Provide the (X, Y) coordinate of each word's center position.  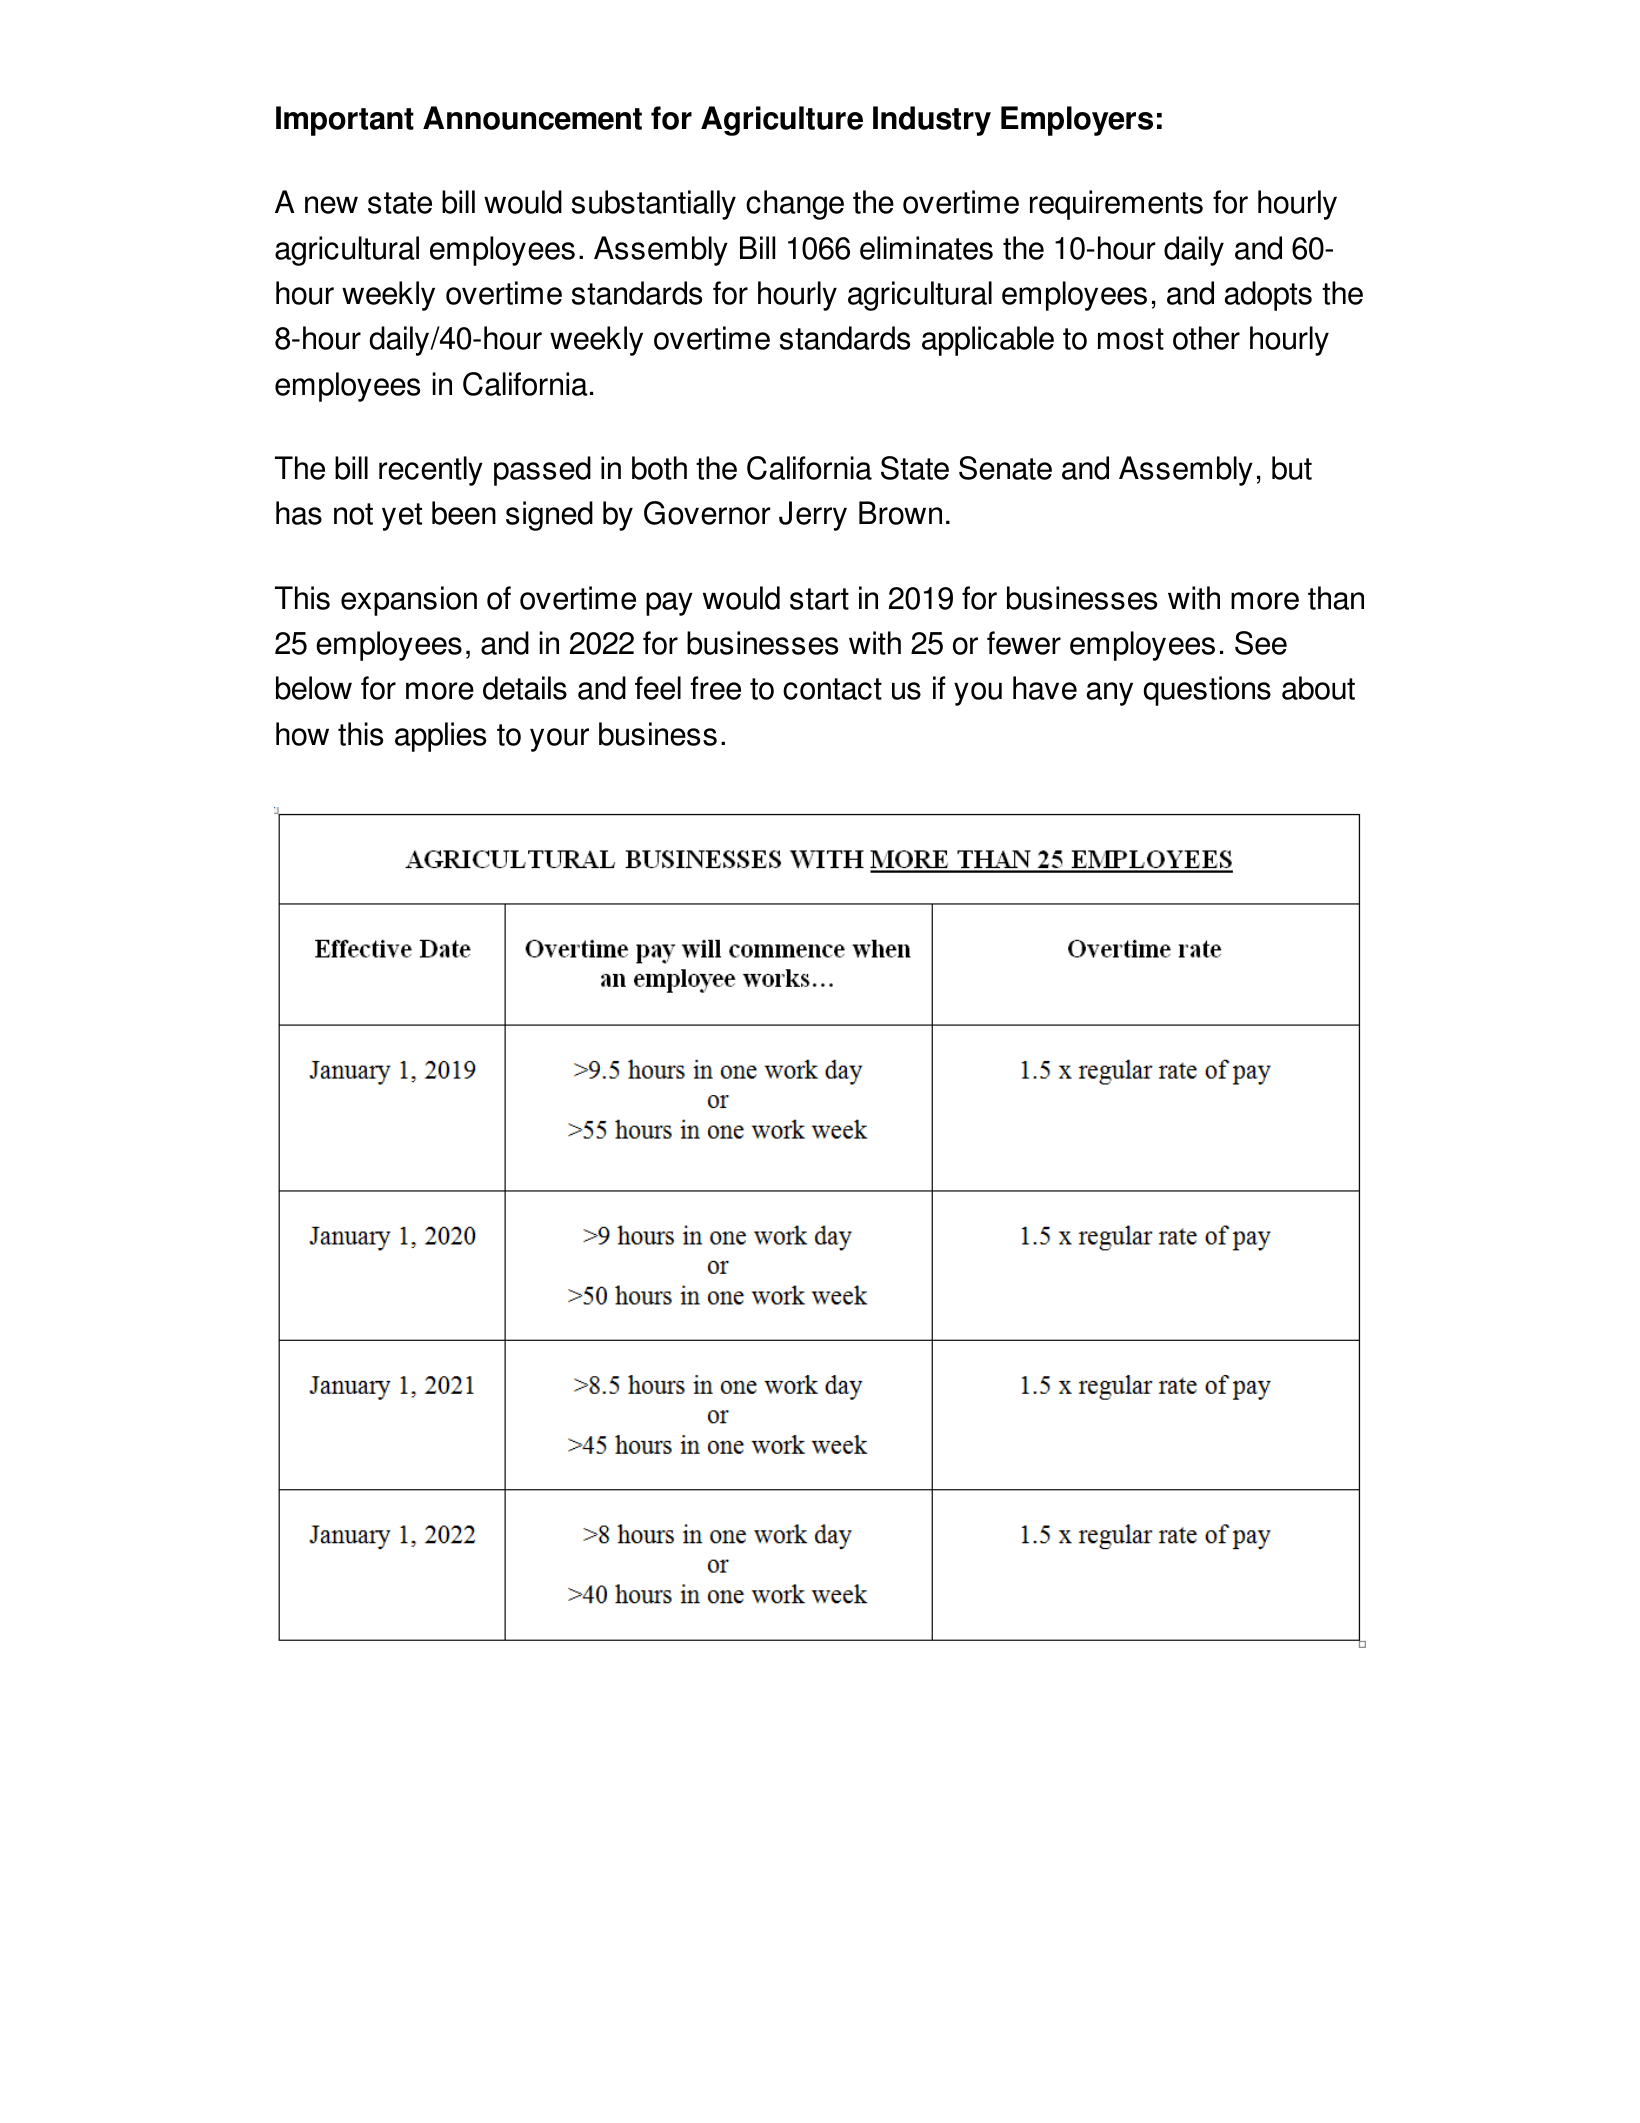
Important (345, 121)
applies (440, 737)
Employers (1077, 121)
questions (1207, 691)
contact (832, 689)
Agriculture (782, 121)
